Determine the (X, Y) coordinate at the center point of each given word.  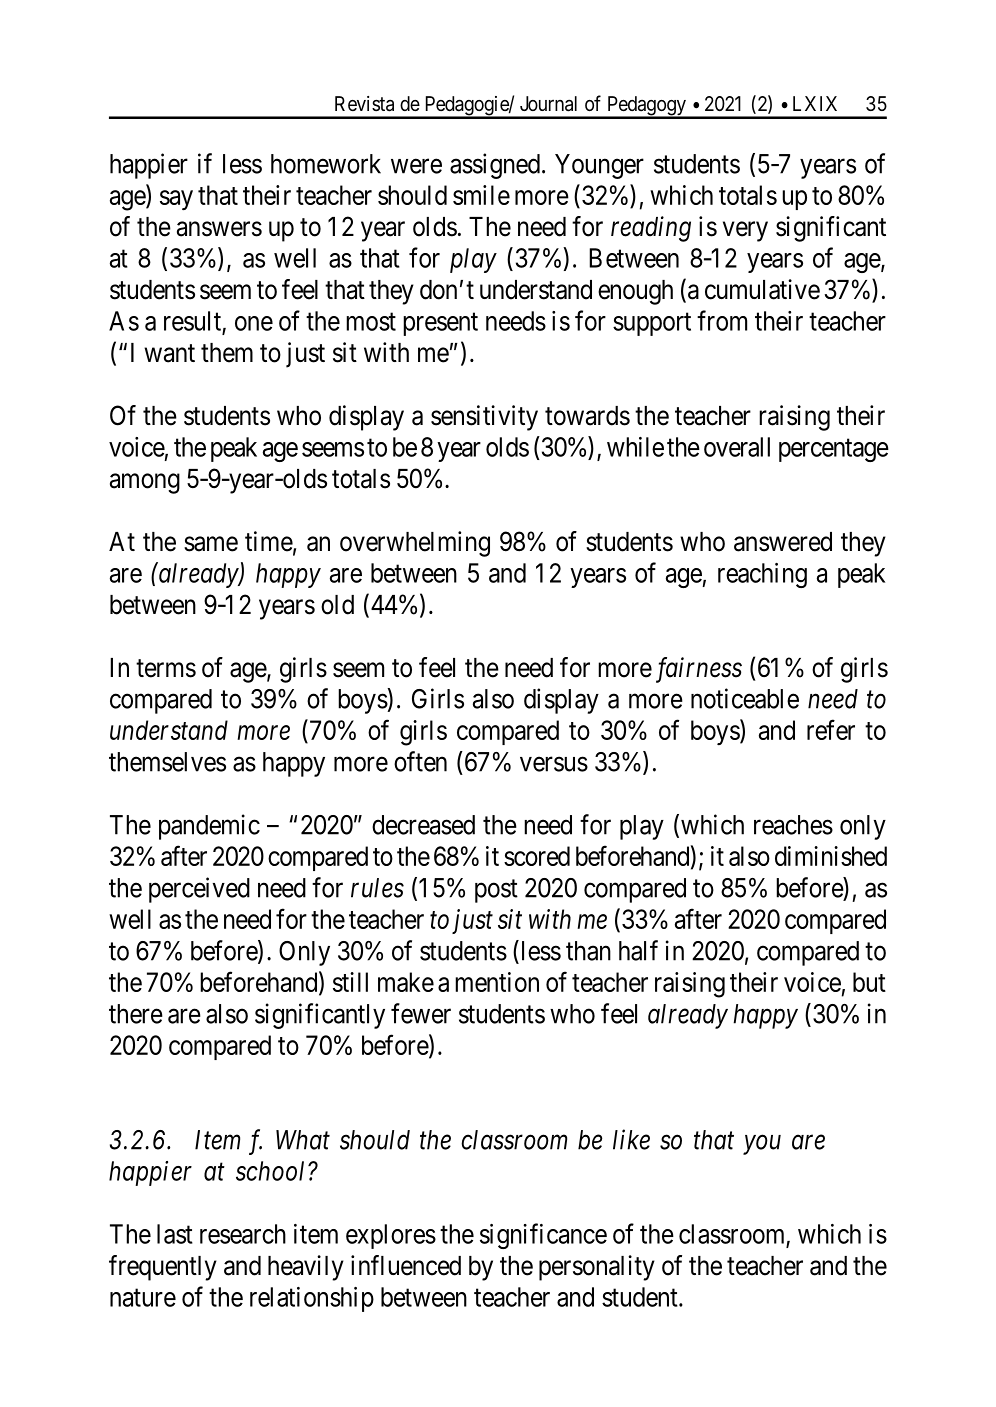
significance (543, 1236)
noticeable (745, 698)
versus (554, 764)
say (176, 200)
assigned (495, 166)
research (243, 1234)
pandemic (209, 827)
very (745, 232)
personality (597, 1268)
